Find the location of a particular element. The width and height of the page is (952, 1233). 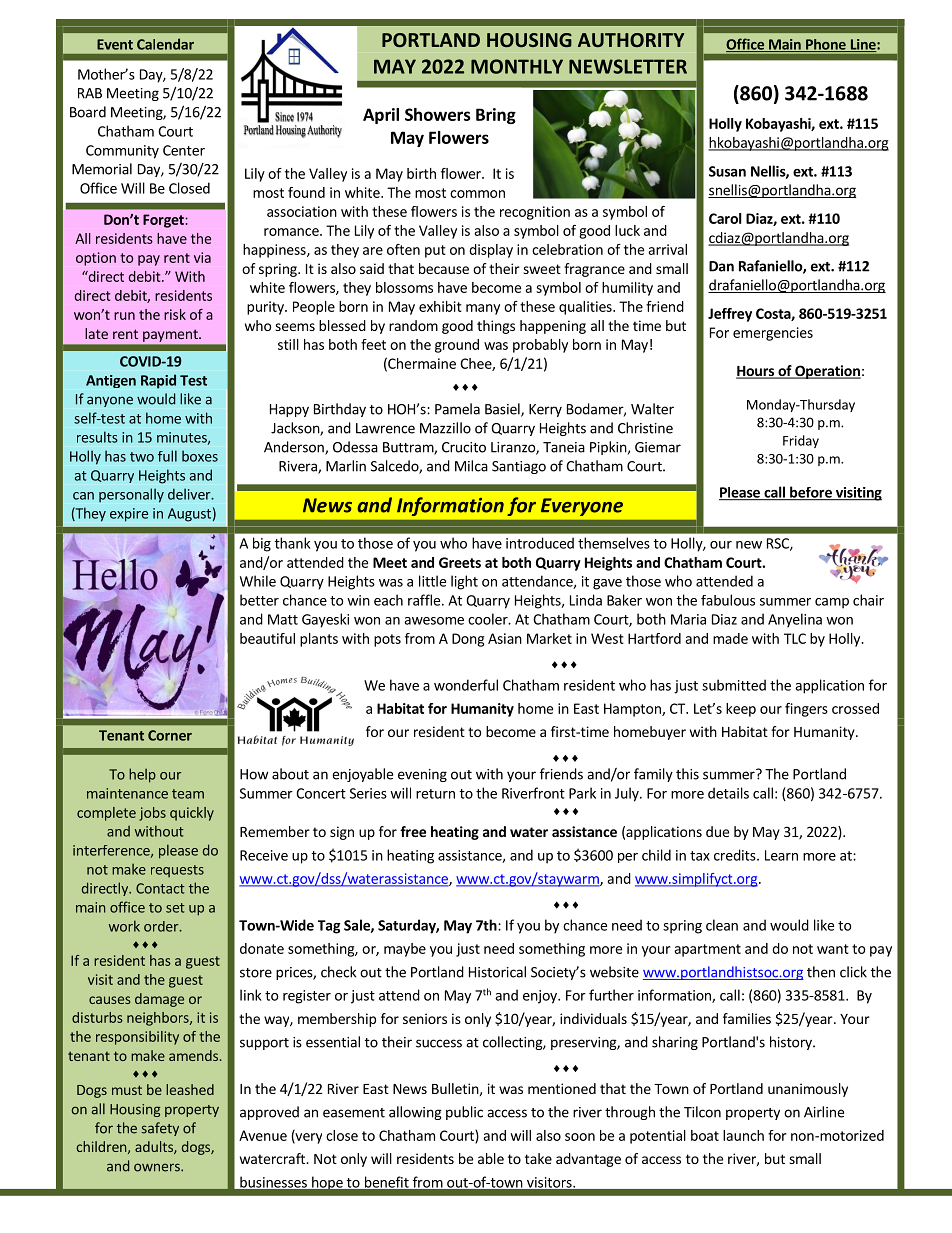

clean is located at coordinates (722, 925).
